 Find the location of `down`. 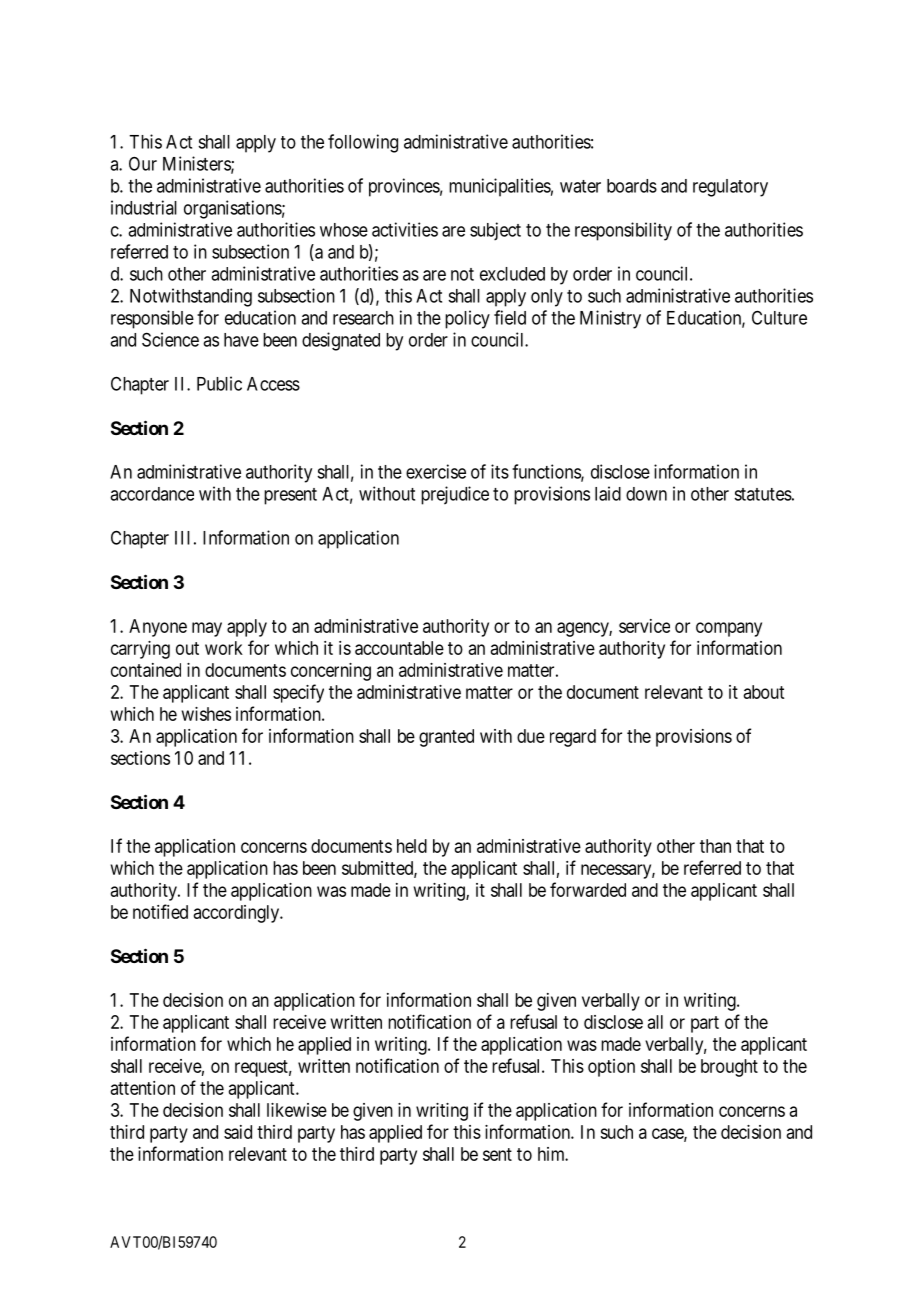

down is located at coordinates (646, 494).
